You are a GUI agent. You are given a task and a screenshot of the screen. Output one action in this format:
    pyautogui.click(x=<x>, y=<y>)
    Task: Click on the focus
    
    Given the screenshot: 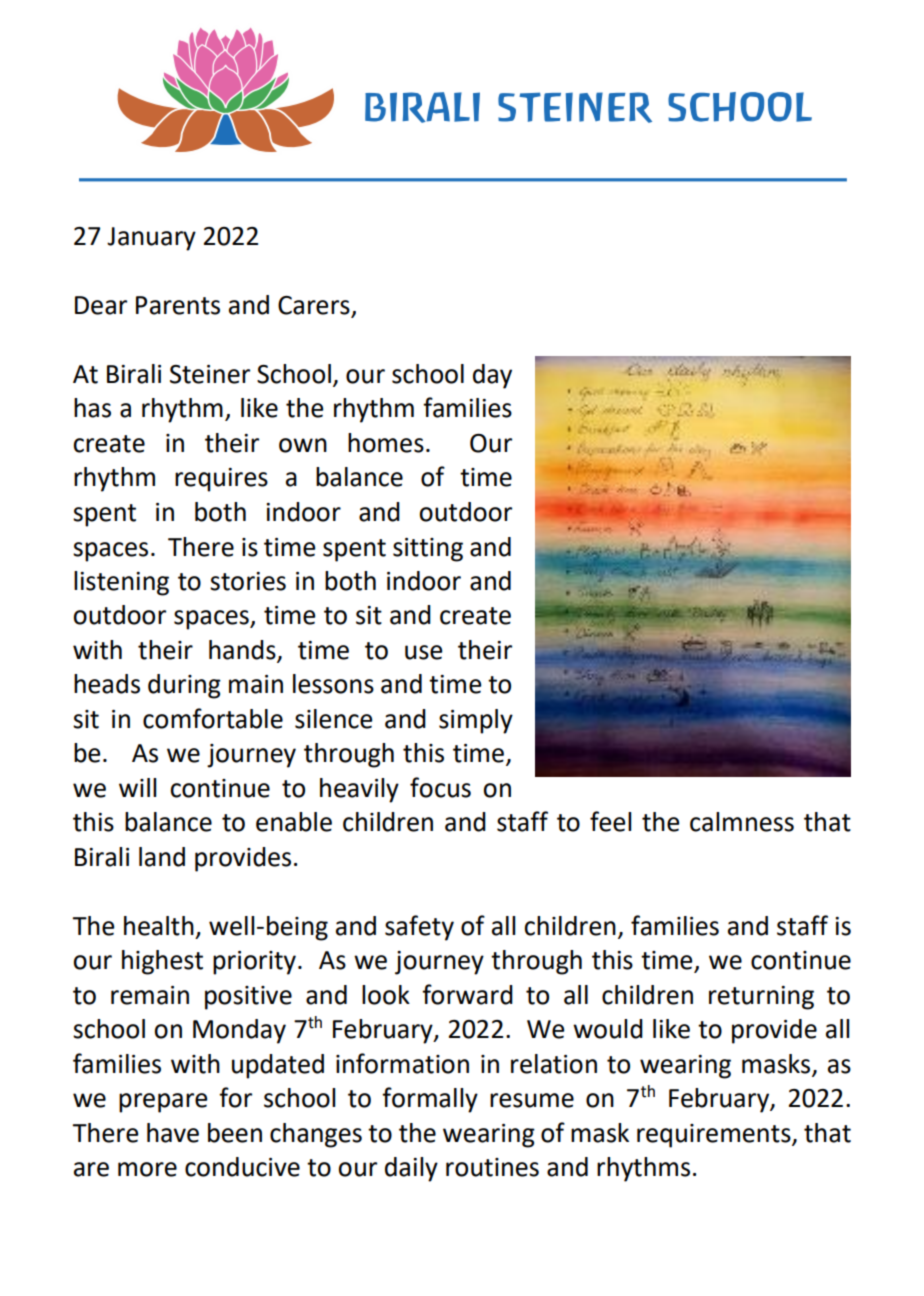 What is the action you would take?
    pyautogui.click(x=440, y=787)
